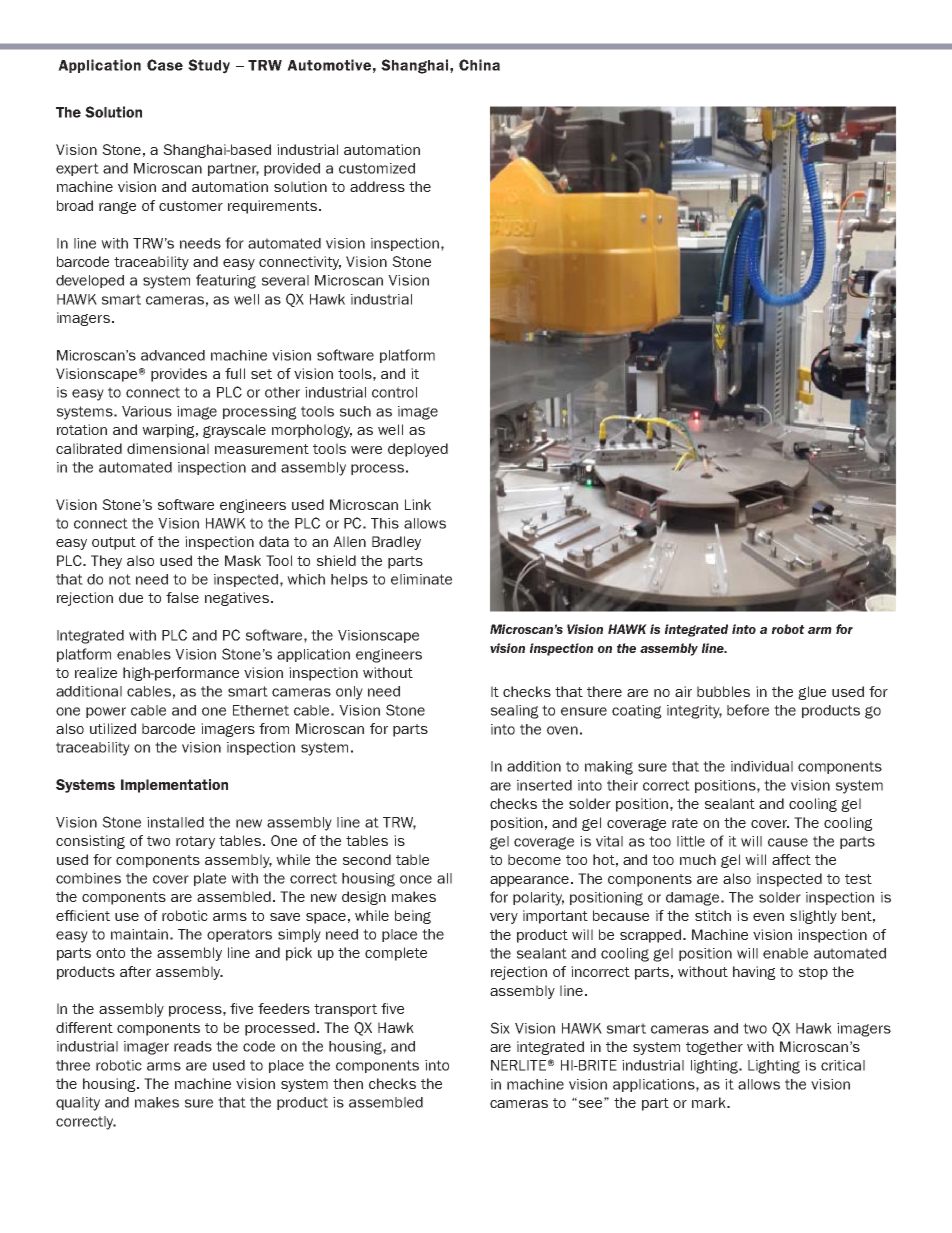  What do you see at coordinates (377, 168) in the image?
I see `customized` at bounding box center [377, 168].
